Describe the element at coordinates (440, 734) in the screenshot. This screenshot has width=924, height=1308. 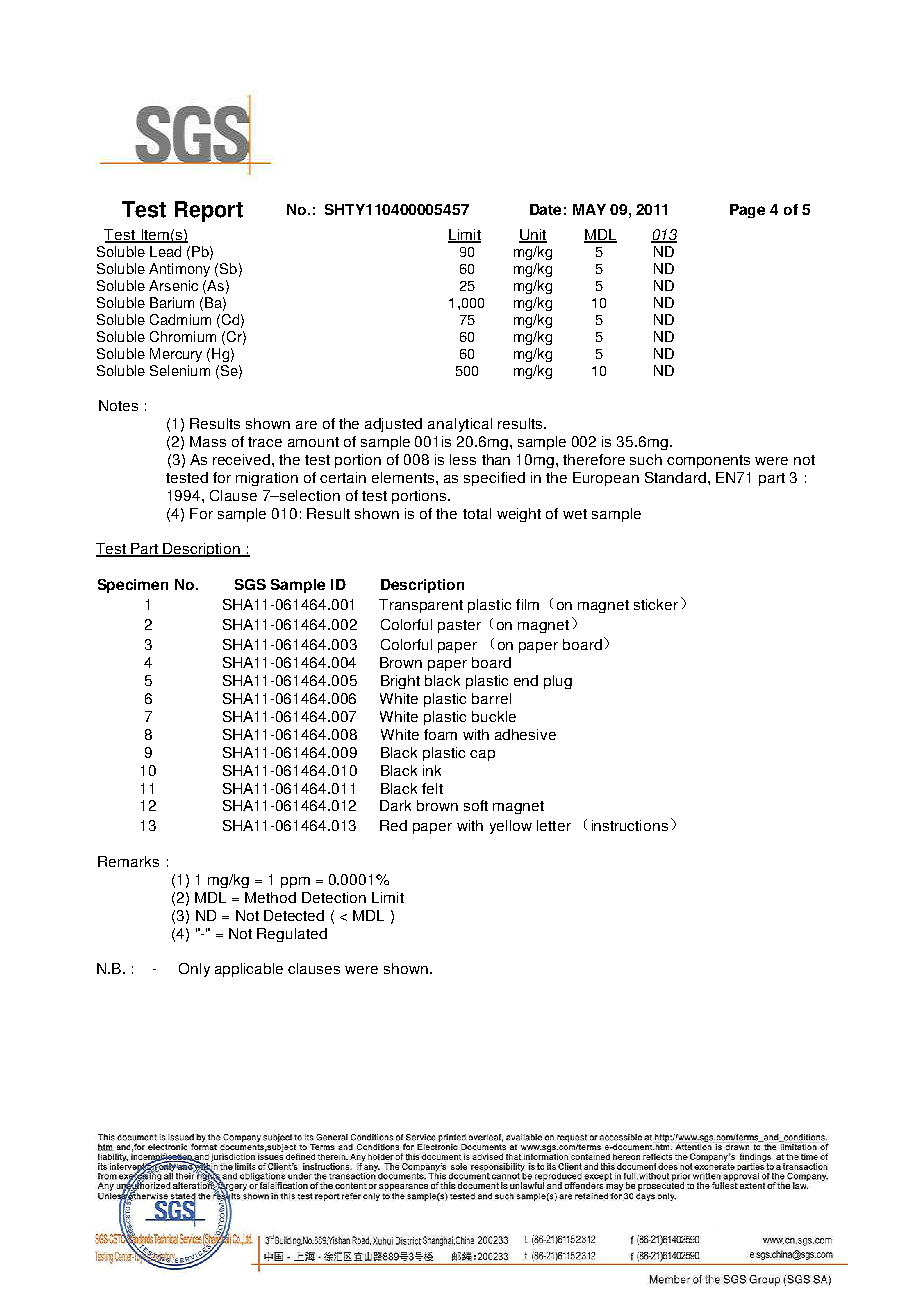
I see `foam` at that location.
